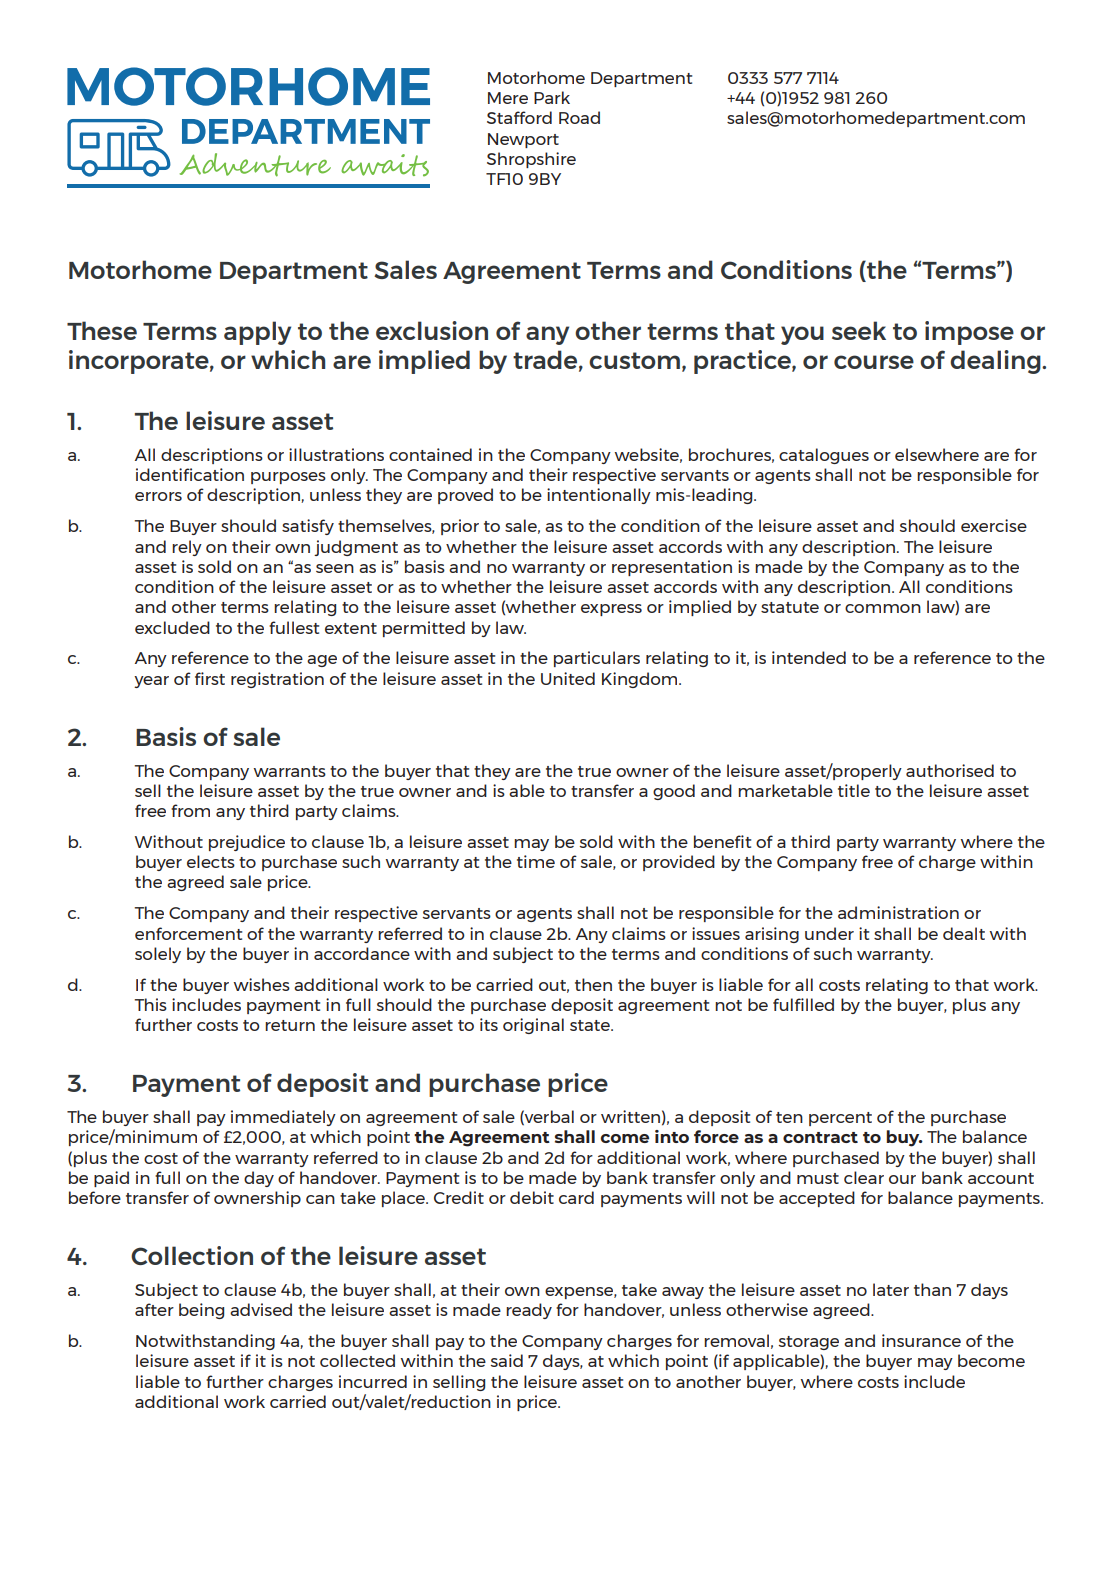 The height and width of the image is (1578, 1115). I want to click on authorised, so click(950, 770).
